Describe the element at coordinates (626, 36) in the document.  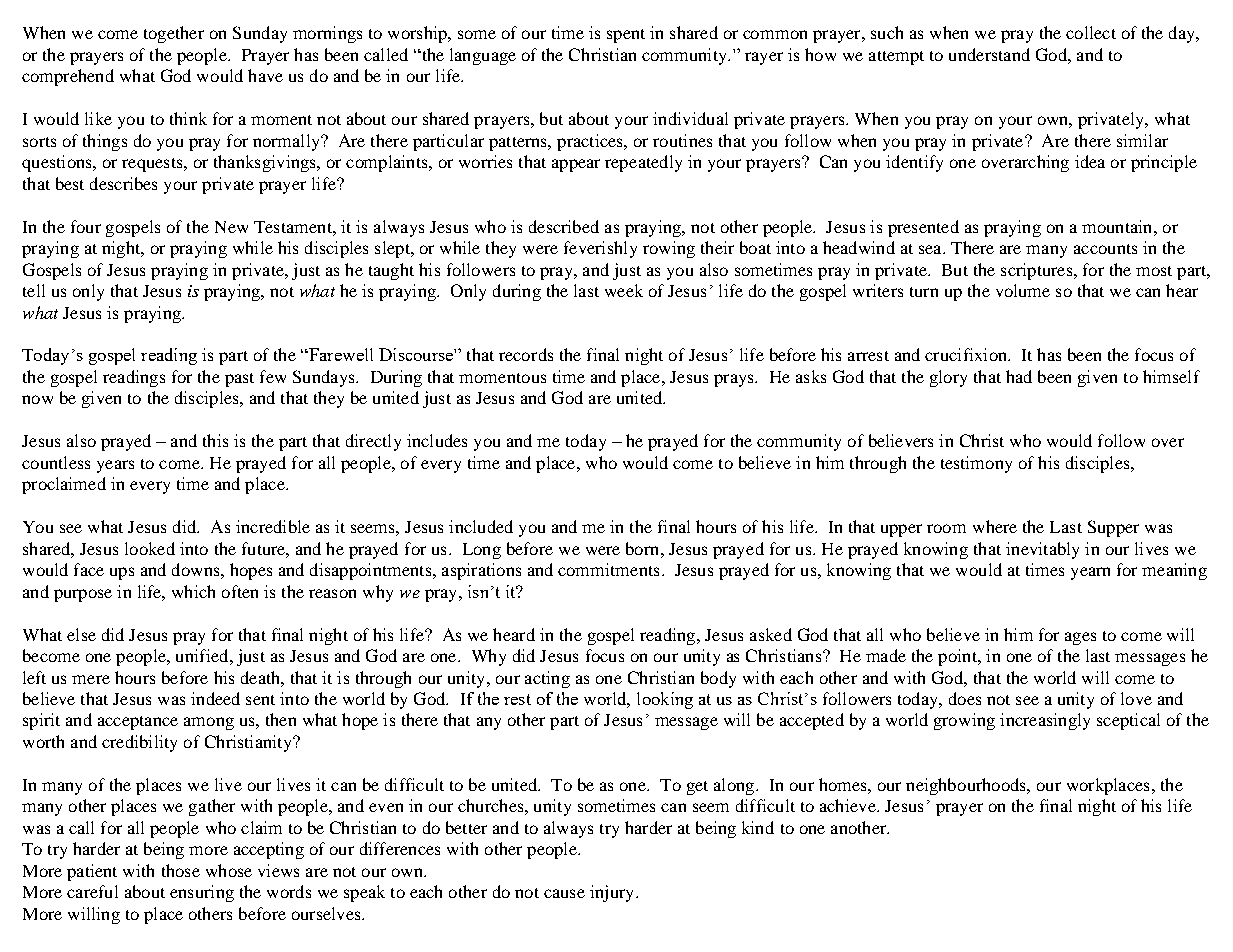
I see `spent` at that location.
